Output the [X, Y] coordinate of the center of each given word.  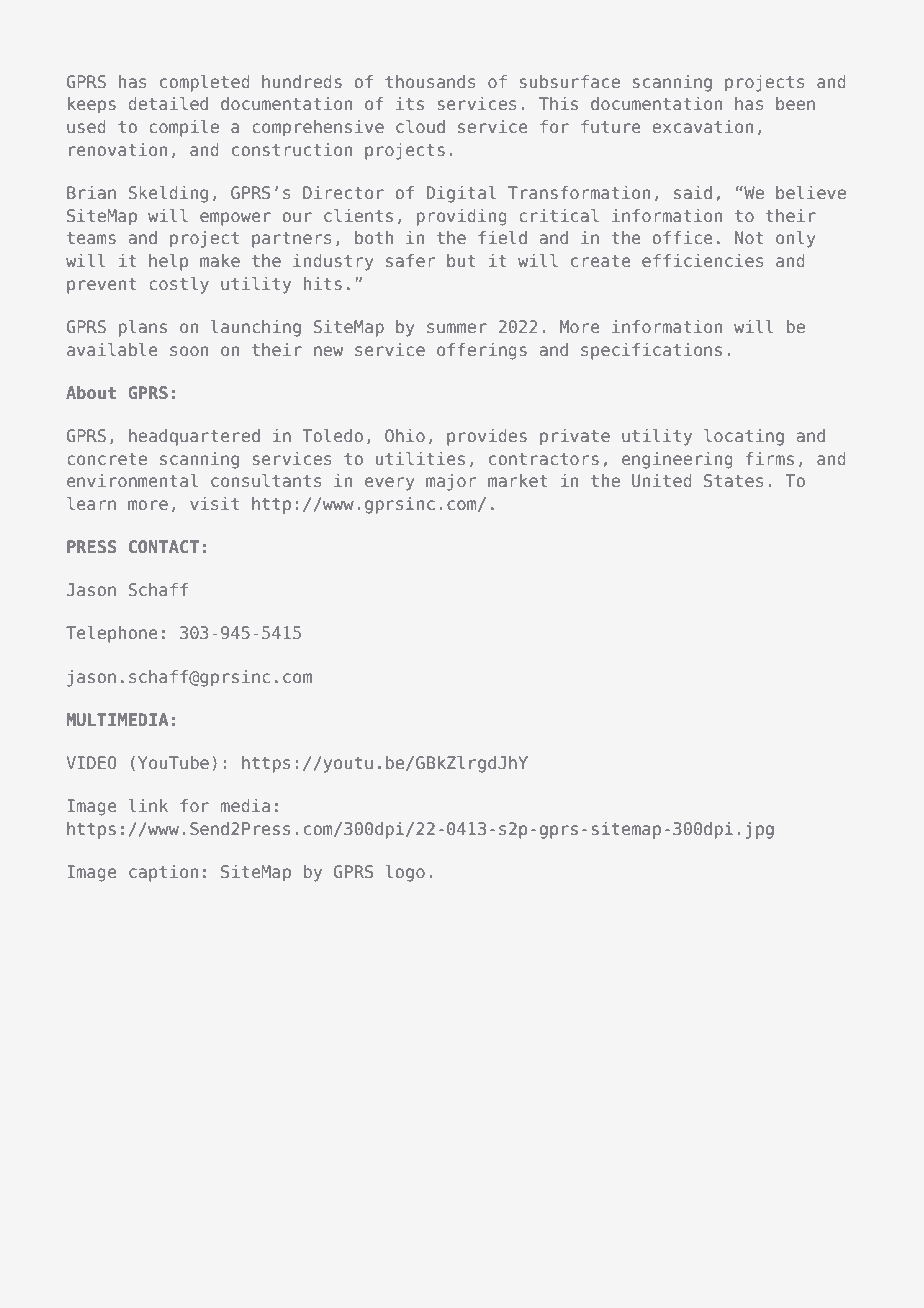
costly [179, 285]
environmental [132, 480]
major [451, 482]
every [390, 484]
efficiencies [702, 260]
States [733, 480]
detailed [168, 103]
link [148, 805]
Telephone [111, 634]
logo [405, 873]
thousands [430, 81]
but [461, 260]
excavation [702, 126]
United [662, 480]
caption [163, 873]
